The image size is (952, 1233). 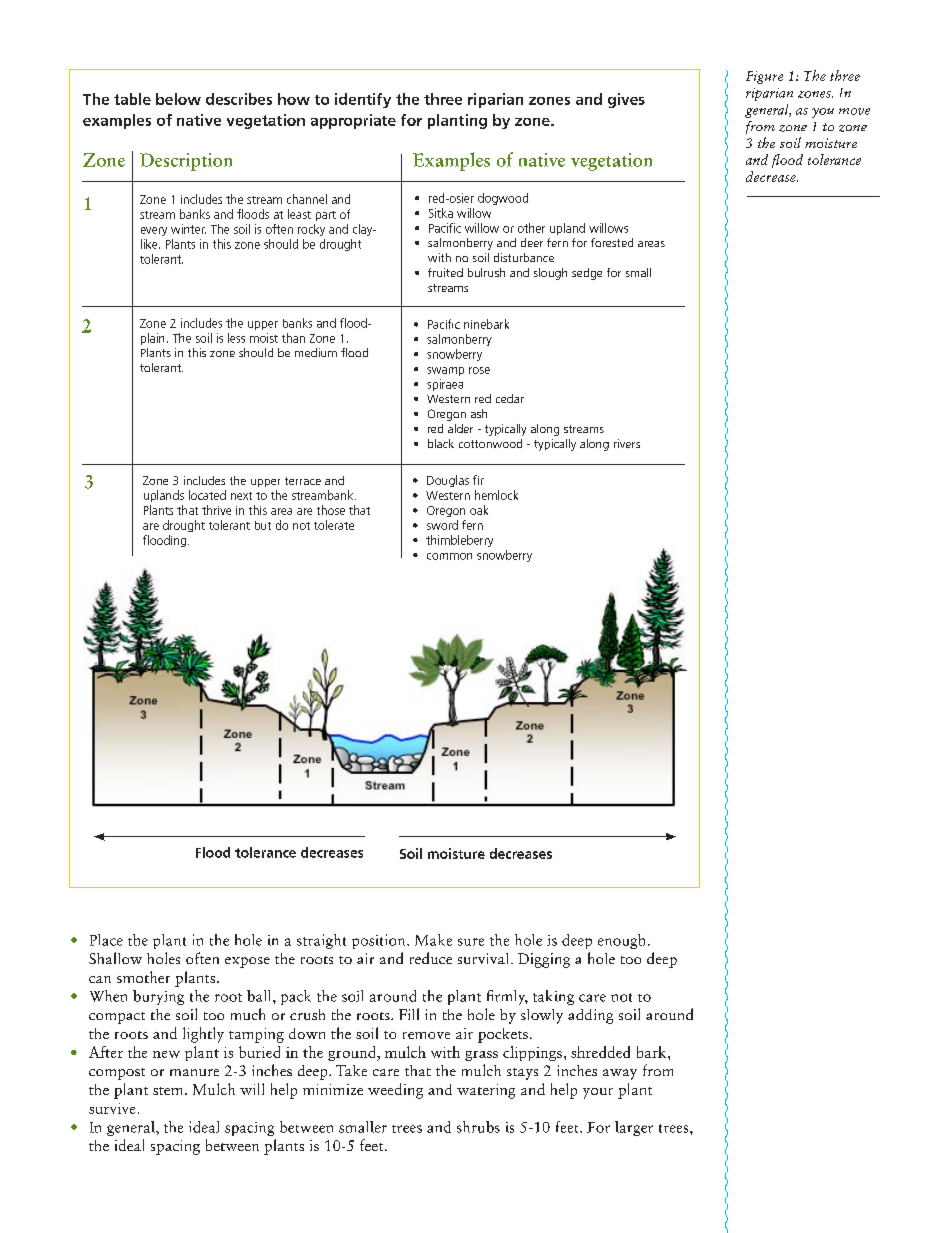 What do you see at coordinates (634, 1128) in the screenshot?
I see `larger` at bounding box center [634, 1128].
